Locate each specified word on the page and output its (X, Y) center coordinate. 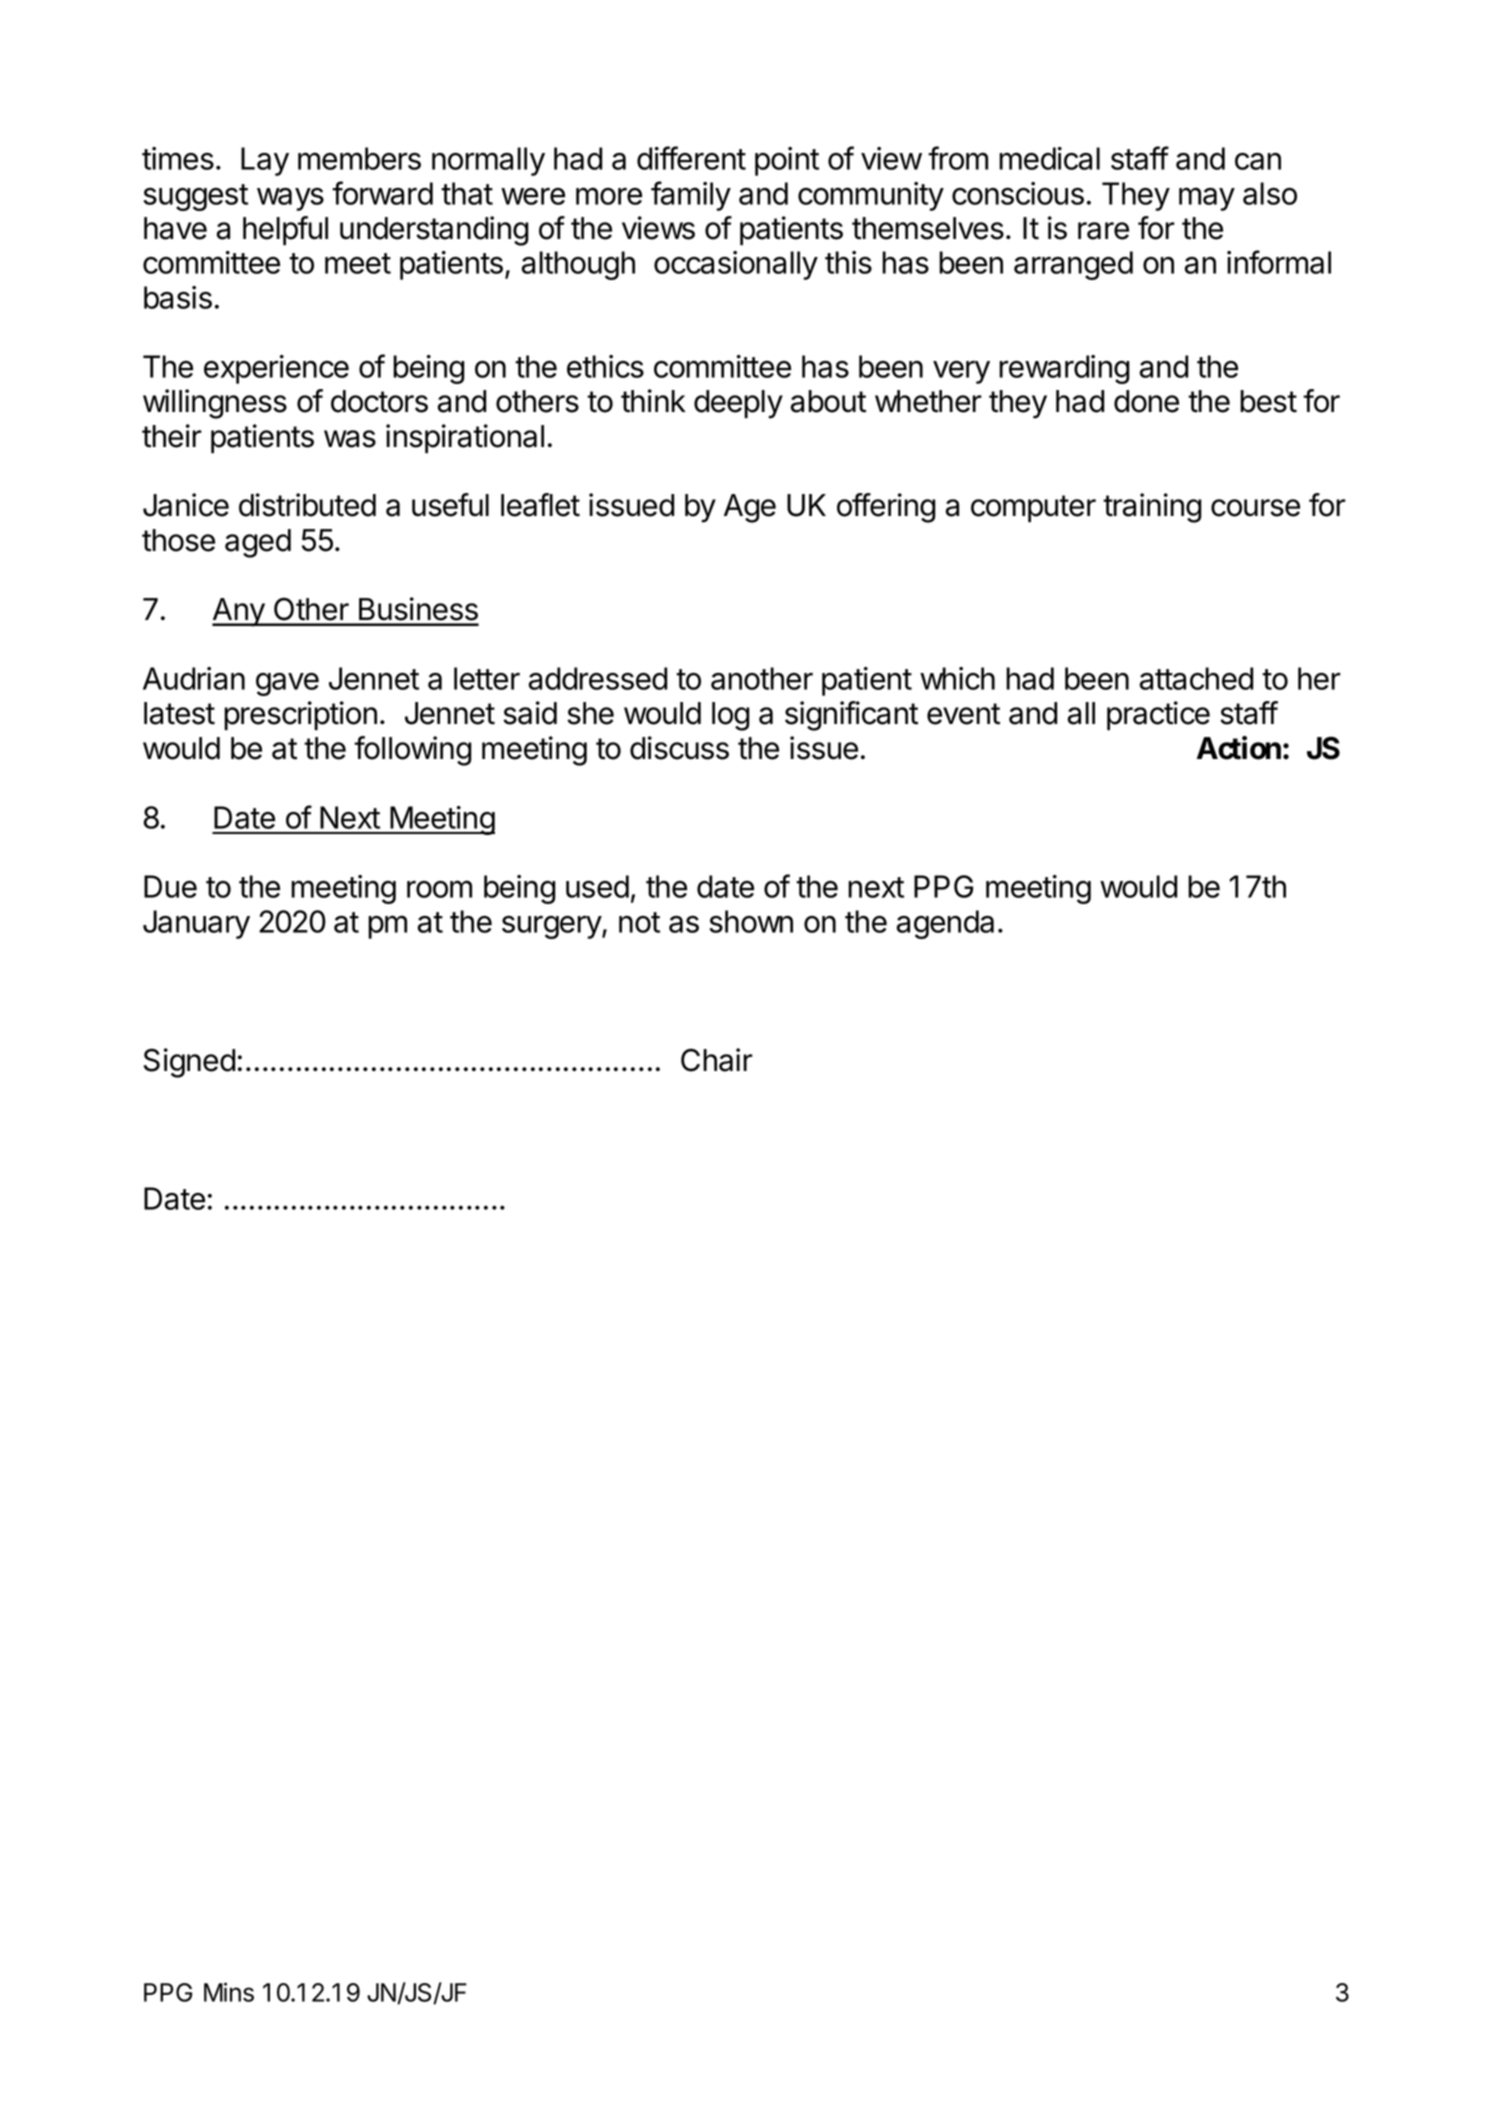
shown (751, 921)
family (691, 196)
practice (1158, 716)
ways (290, 199)
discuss (679, 748)
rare (1103, 231)
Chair (717, 1060)
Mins (229, 1992)
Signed (189, 1063)
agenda (945, 924)
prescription (300, 716)
